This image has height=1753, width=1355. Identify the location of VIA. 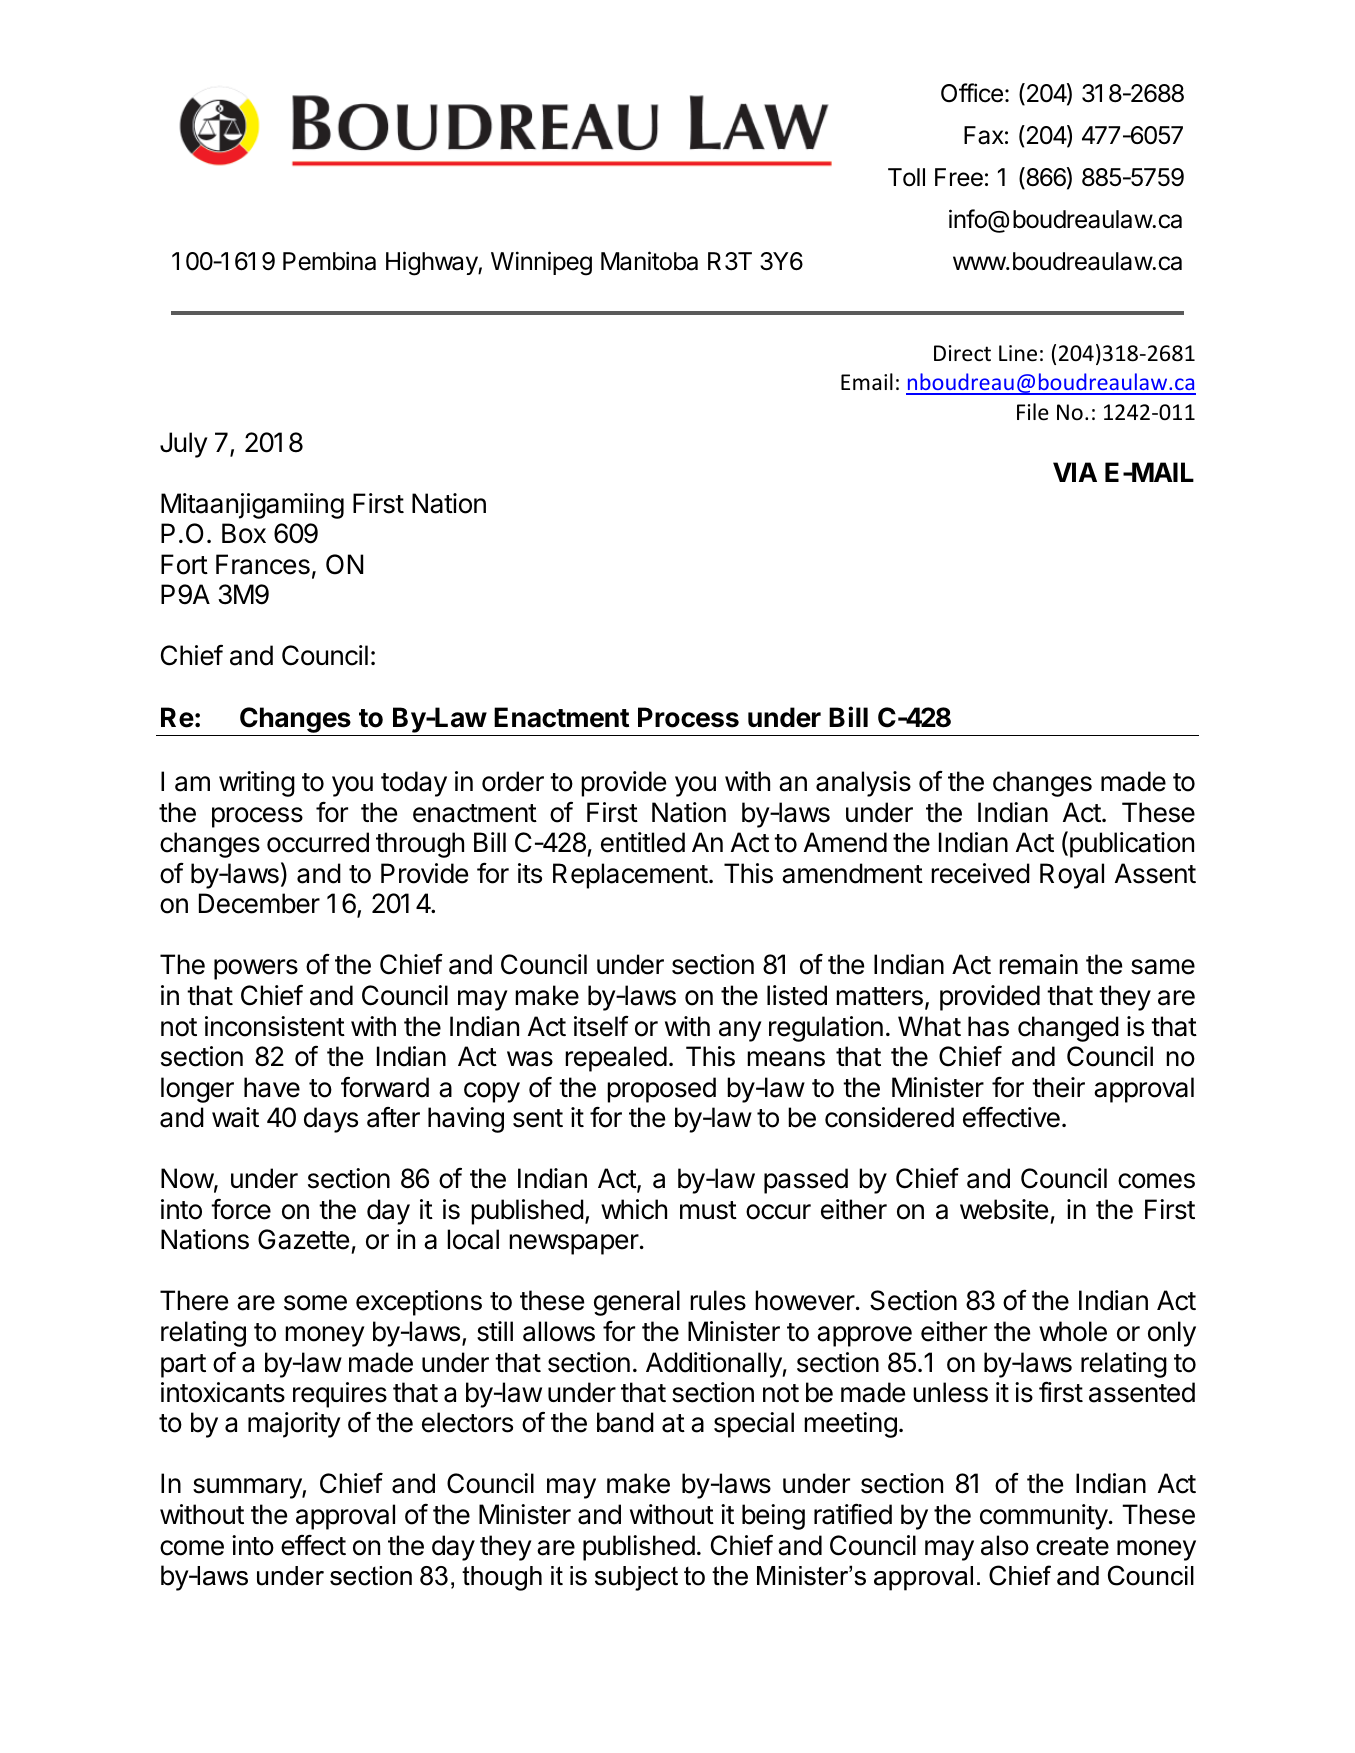
(1075, 472).
